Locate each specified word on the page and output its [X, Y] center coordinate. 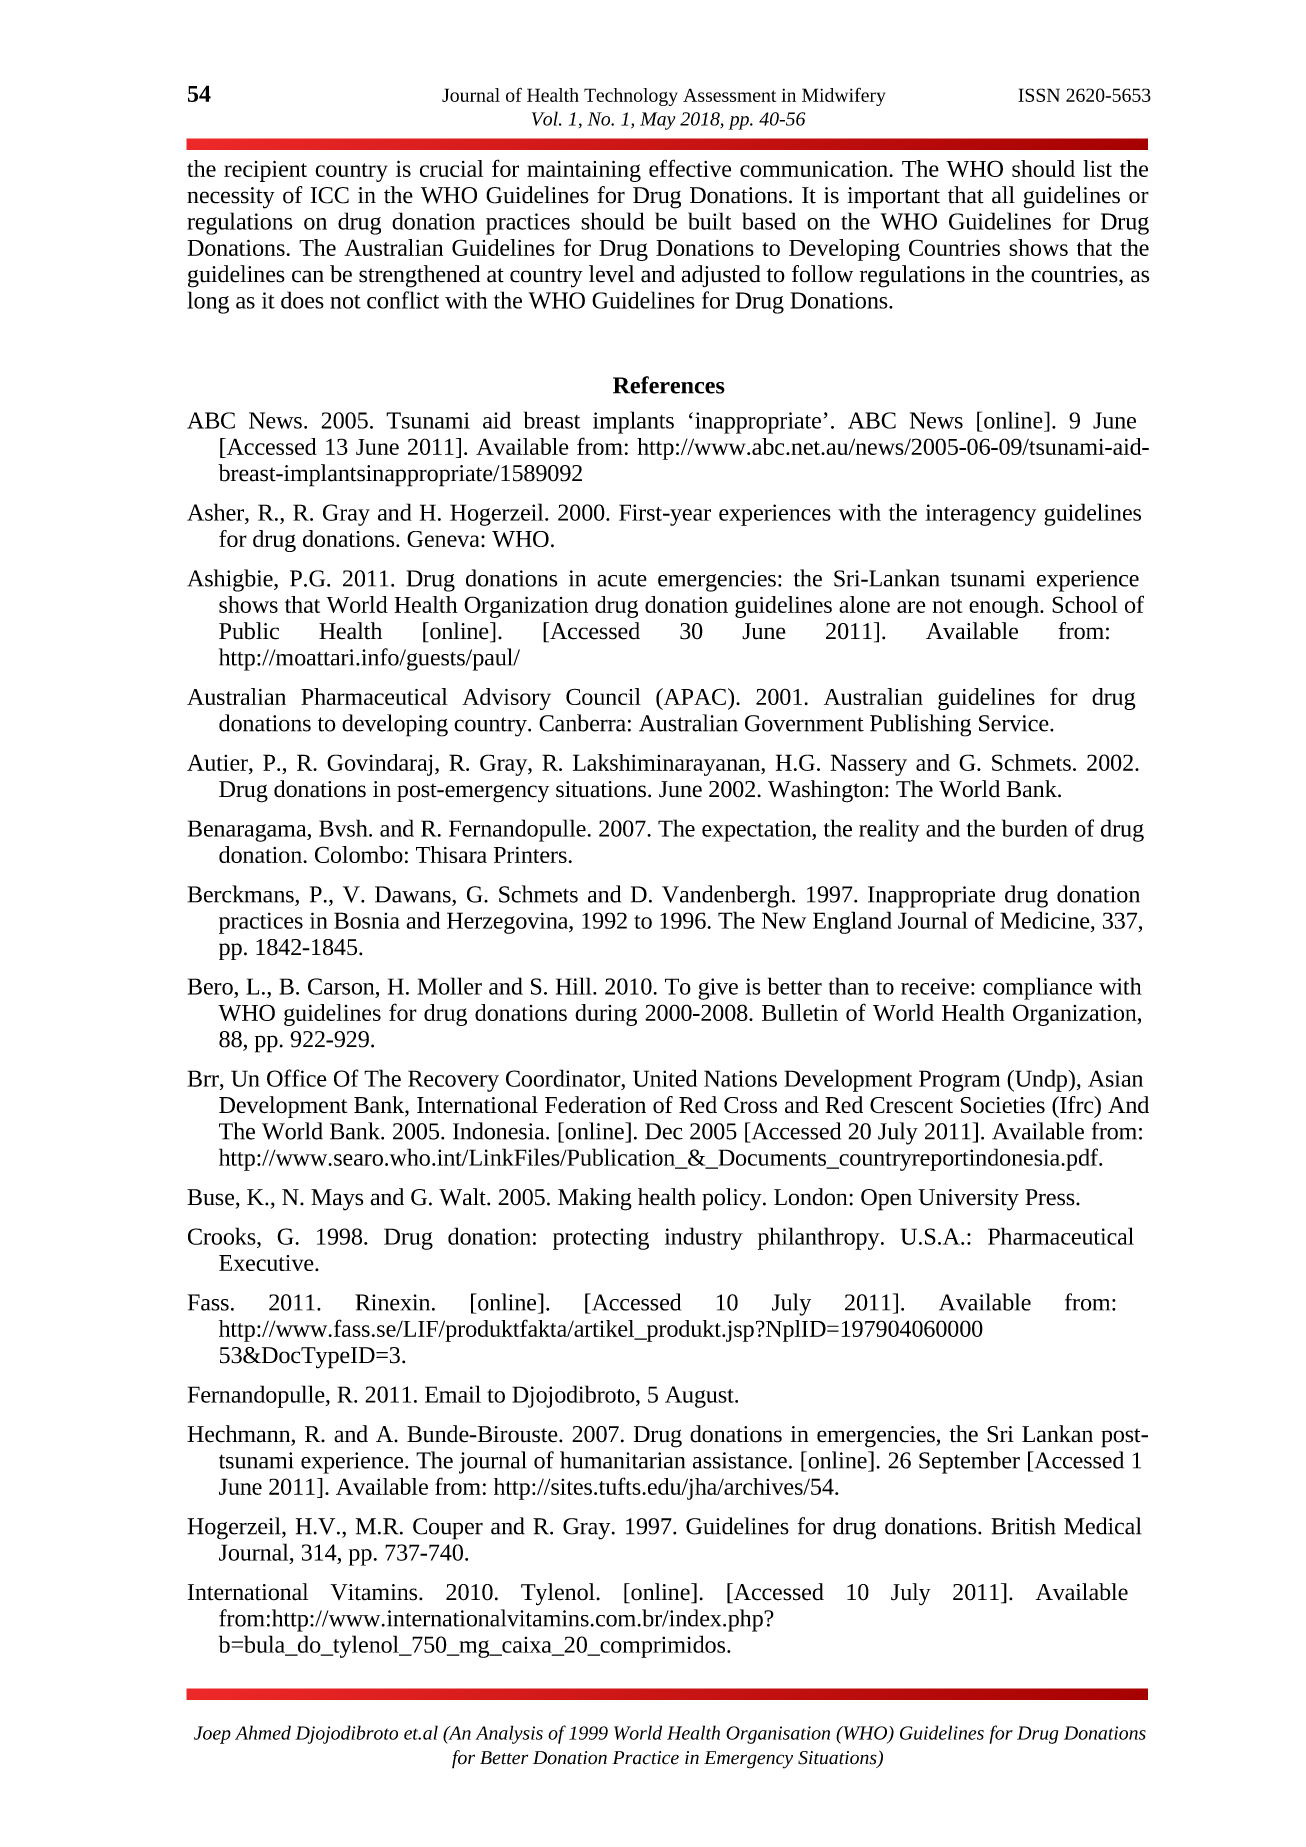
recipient [265, 171]
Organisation [778, 1735]
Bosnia [367, 920]
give [718, 989]
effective [690, 168]
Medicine [1046, 920]
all [1003, 195]
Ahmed [263, 1732]
